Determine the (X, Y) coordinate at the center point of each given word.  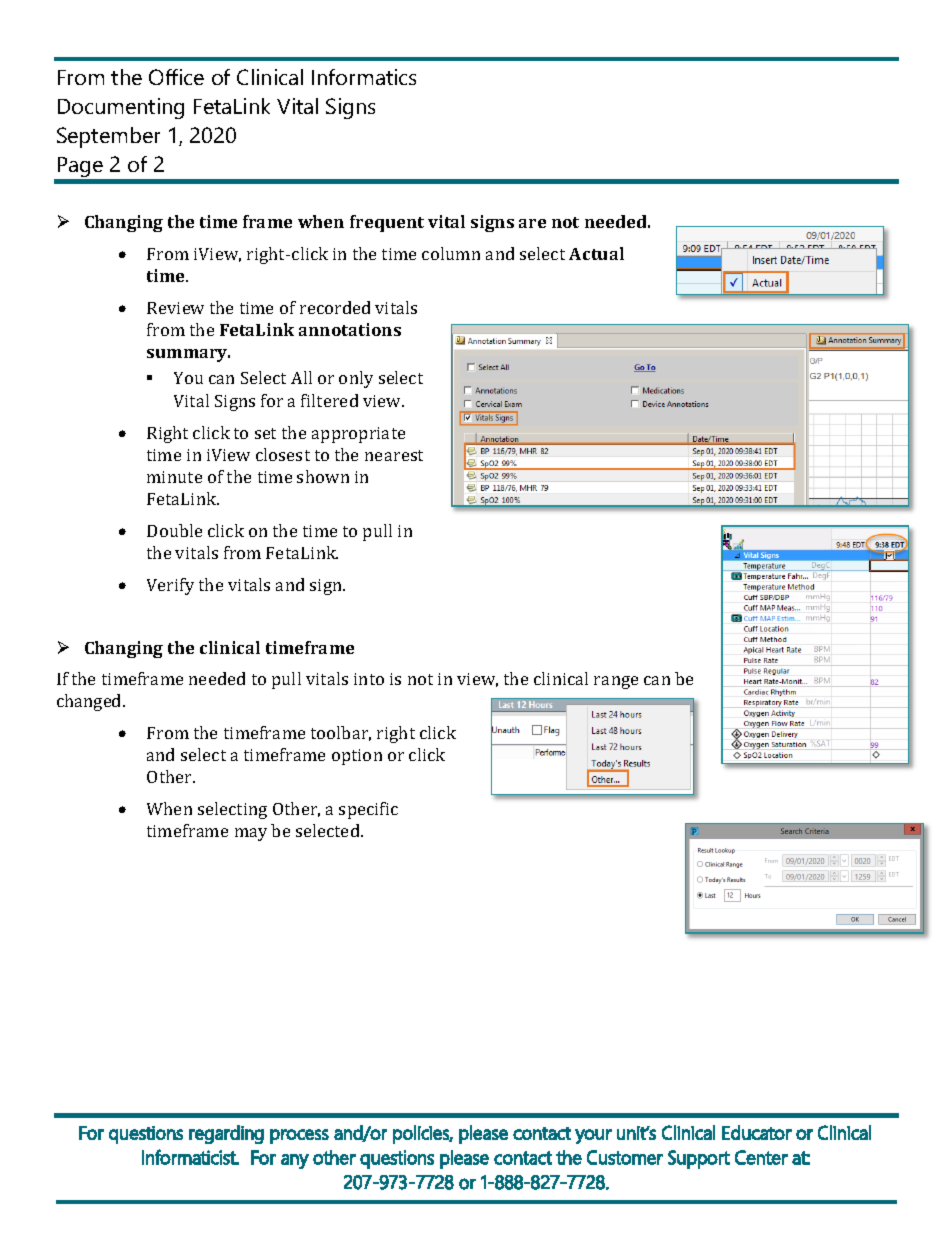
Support (699, 1159)
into (369, 679)
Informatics (364, 77)
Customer (625, 1157)
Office (176, 77)
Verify (170, 586)
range (616, 682)
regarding (226, 1134)
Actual (596, 253)
